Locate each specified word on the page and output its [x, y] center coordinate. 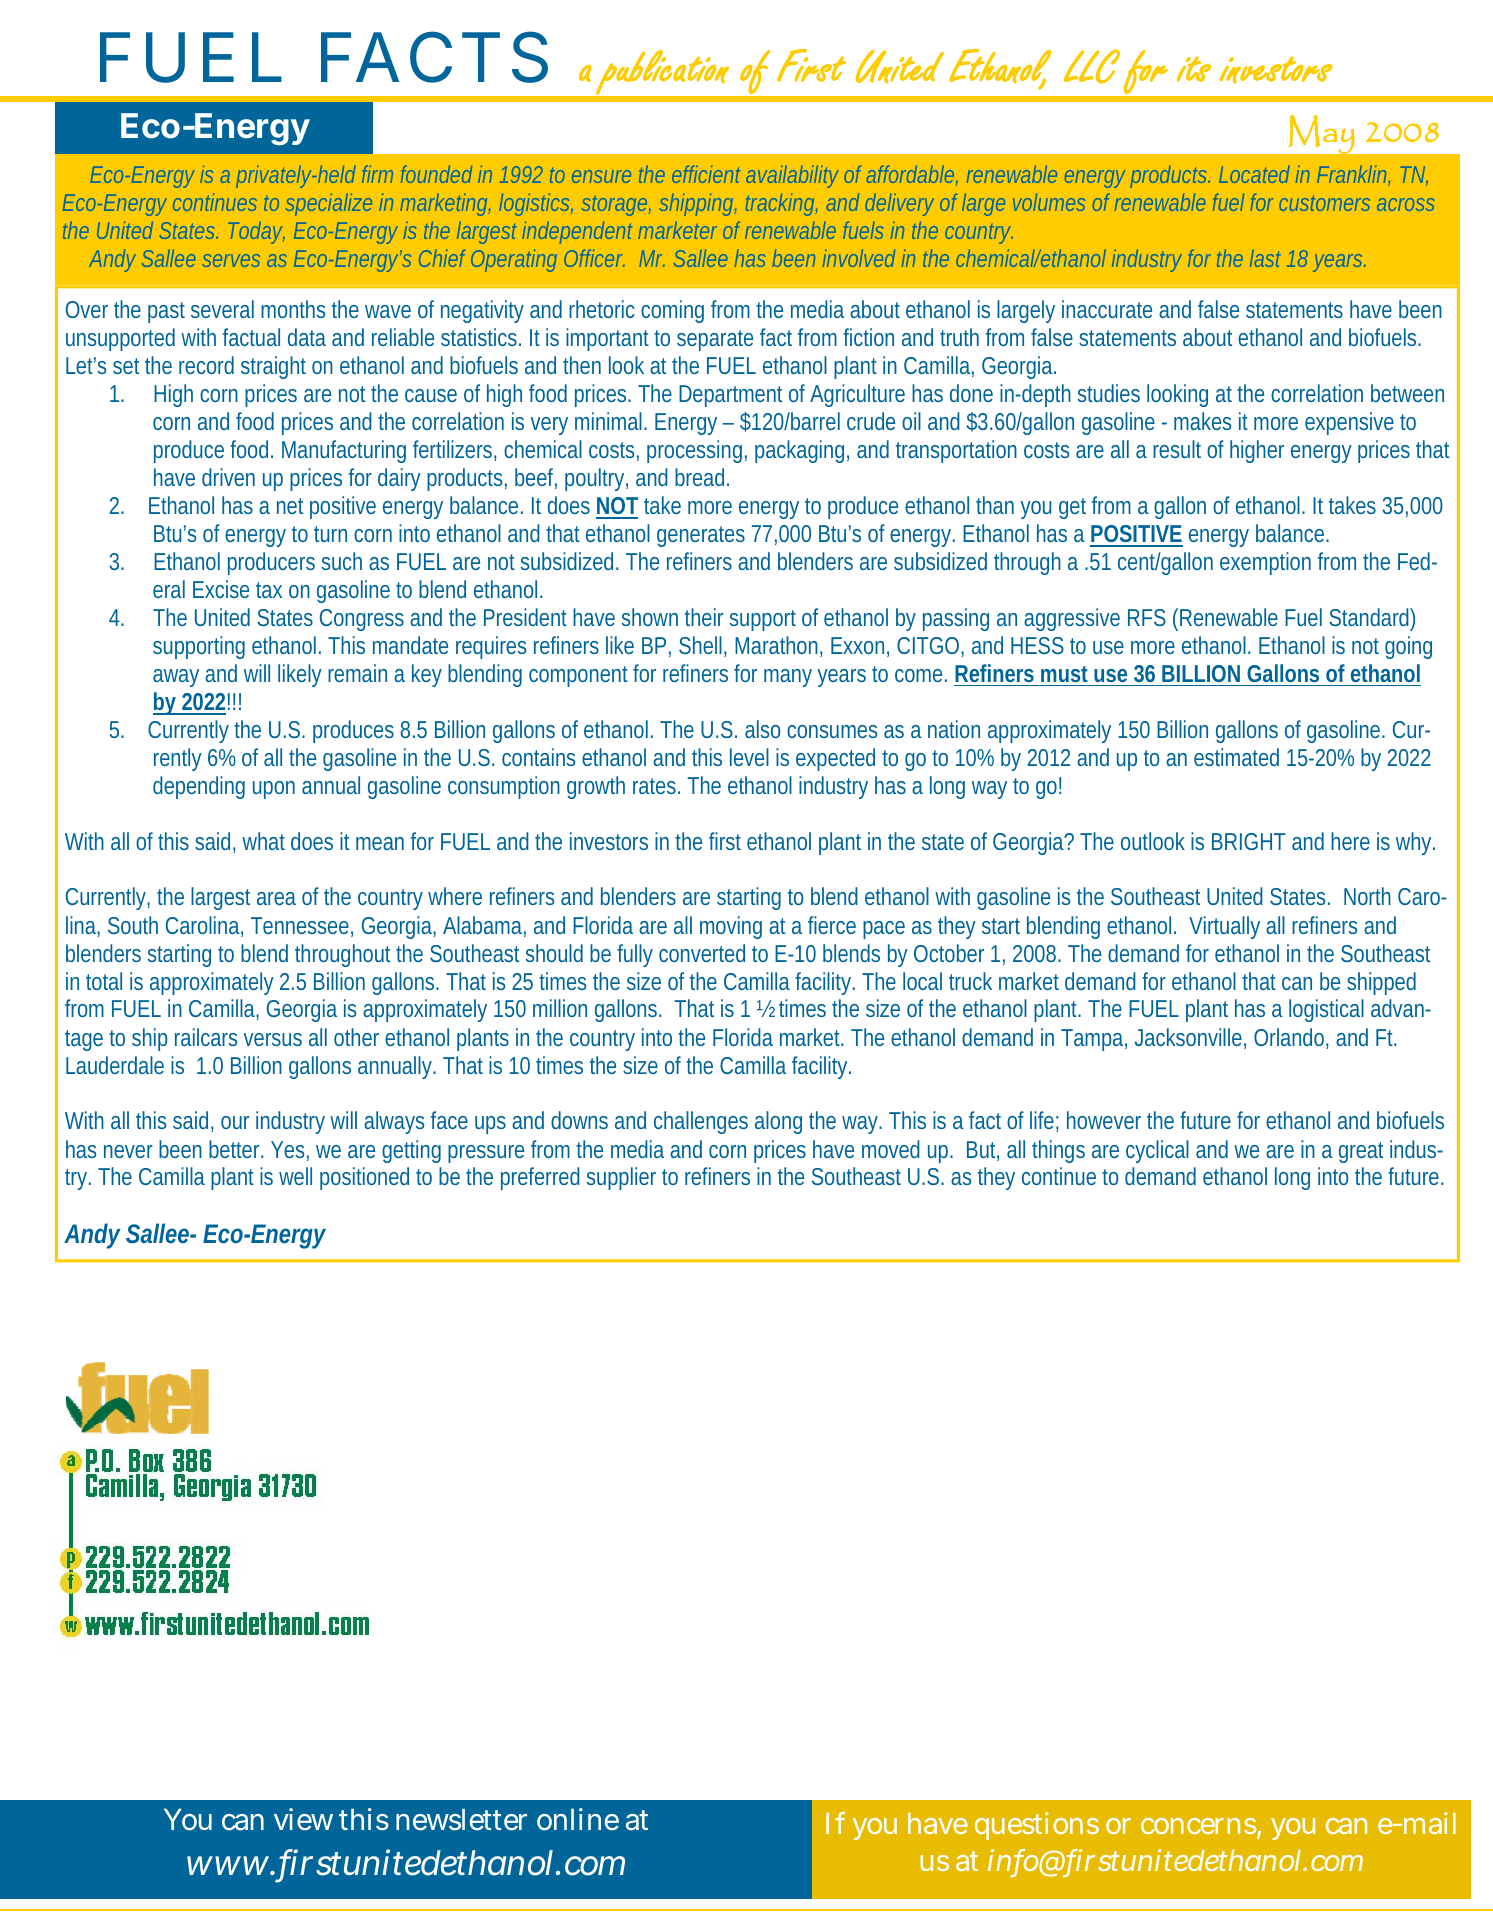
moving [731, 927]
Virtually [1224, 927]
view [303, 1819]
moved [891, 1149]
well [295, 1176]
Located [1254, 174]
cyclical [1157, 1151]
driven [228, 477]
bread [702, 477]
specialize [329, 204]
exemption [1265, 563]
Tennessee [302, 927]
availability [795, 176]
